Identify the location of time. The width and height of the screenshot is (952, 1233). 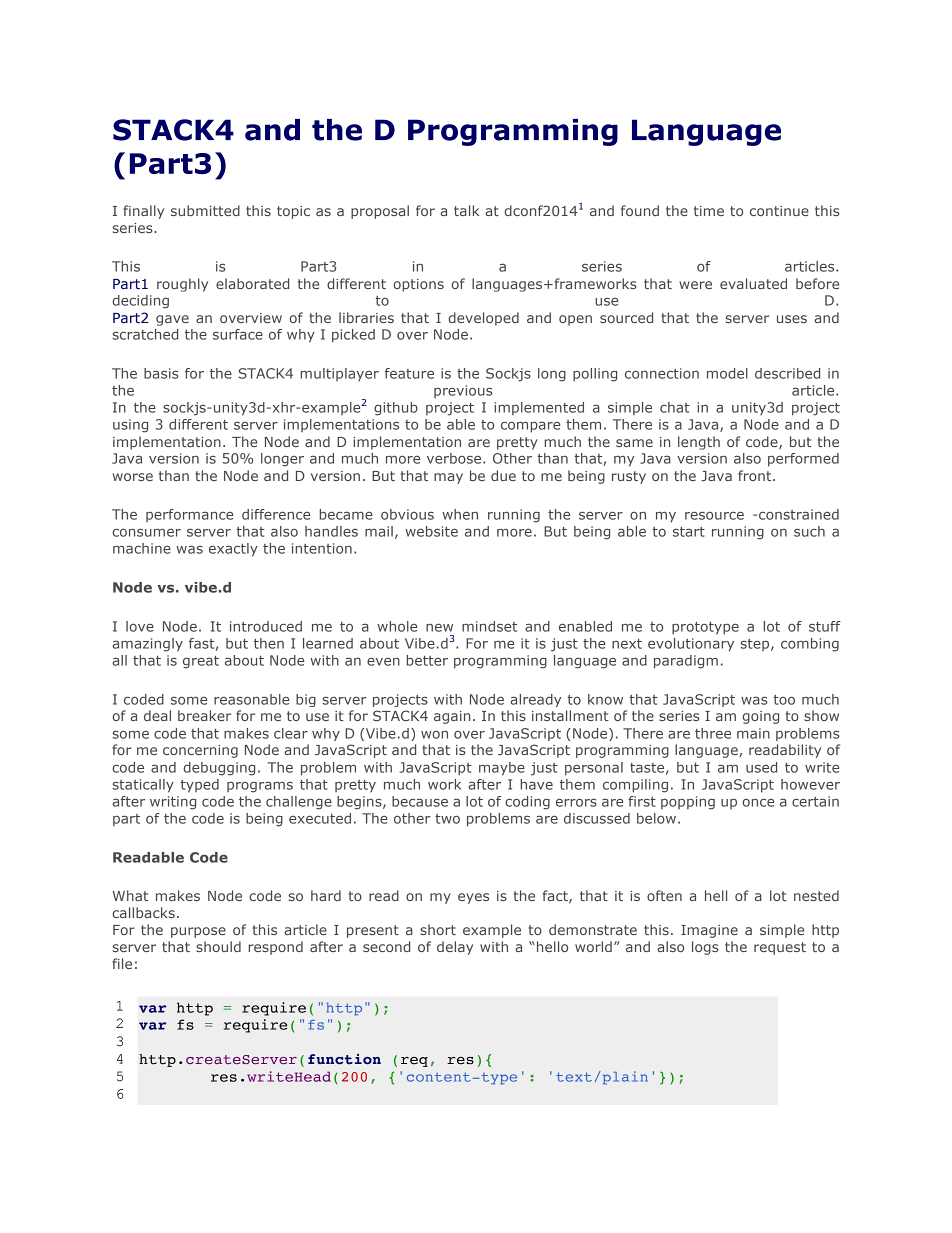
(709, 211).
